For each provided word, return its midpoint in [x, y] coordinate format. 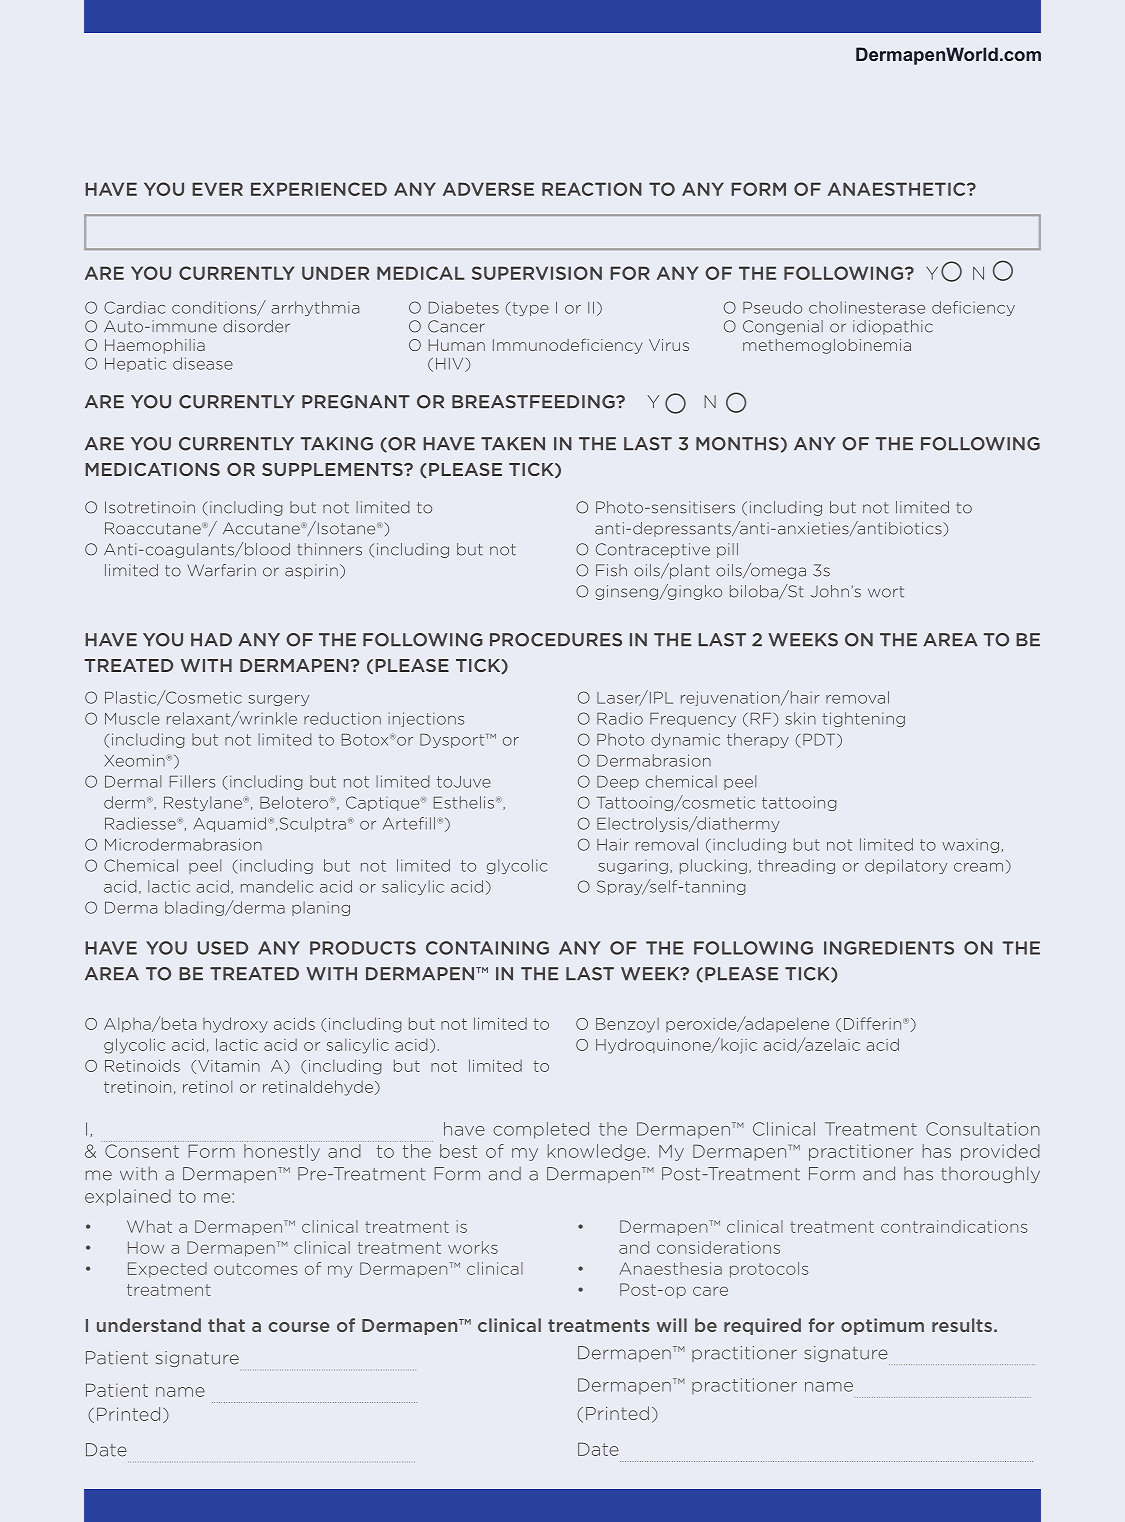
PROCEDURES [556, 640]
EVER [217, 189]
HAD [211, 639]
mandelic [277, 886]
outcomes [255, 1269]
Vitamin [229, 1066]
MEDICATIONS [152, 469]
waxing [970, 846]
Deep [618, 783]
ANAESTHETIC [898, 189]
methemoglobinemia [827, 346]
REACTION [592, 189]
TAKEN [513, 443]
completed [541, 1130]
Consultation [983, 1129]
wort [886, 592]
